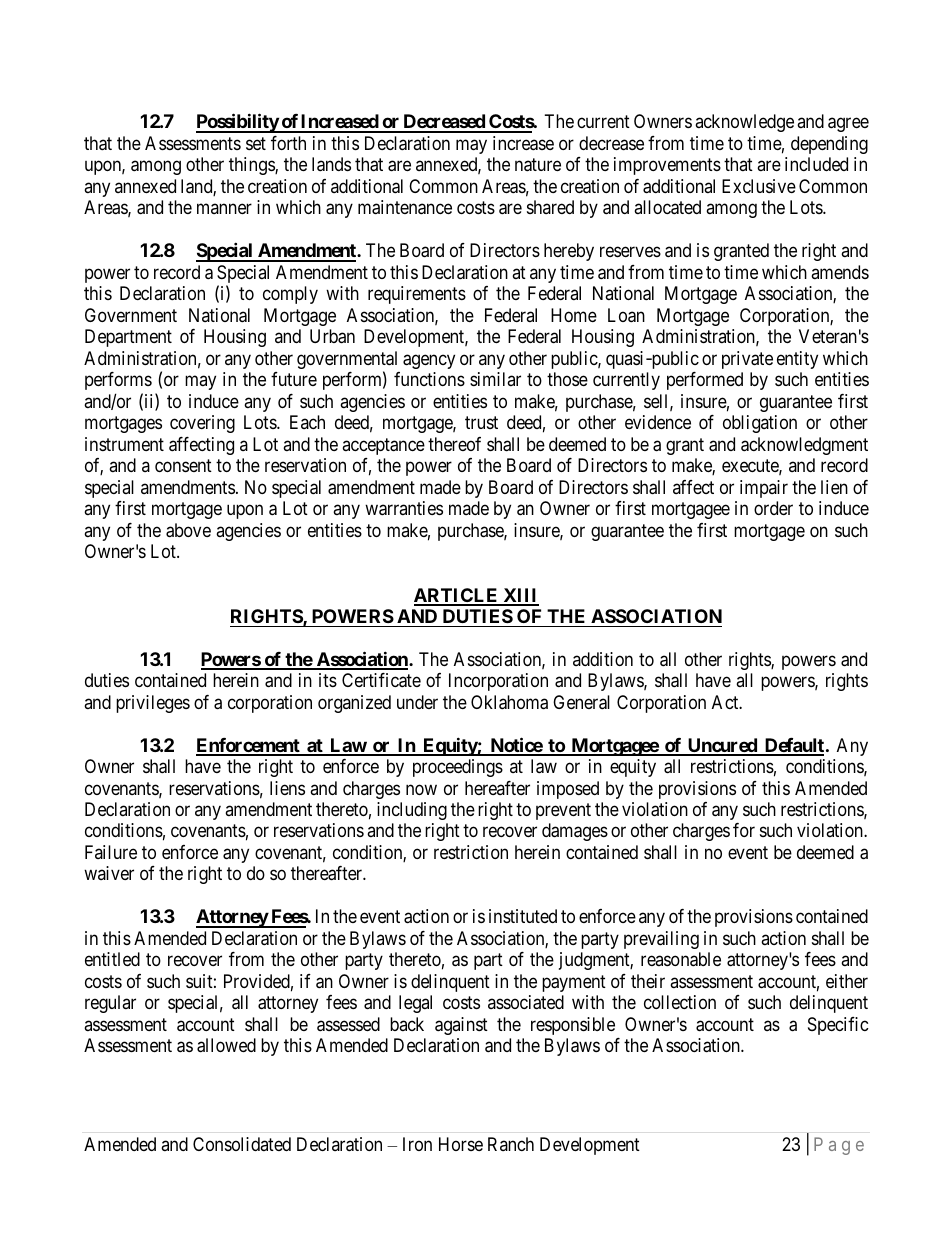 The height and width of the page is (1233, 952). What do you see at coordinates (838, 1026) in the page?
I see `Specific` at bounding box center [838, 1026].
